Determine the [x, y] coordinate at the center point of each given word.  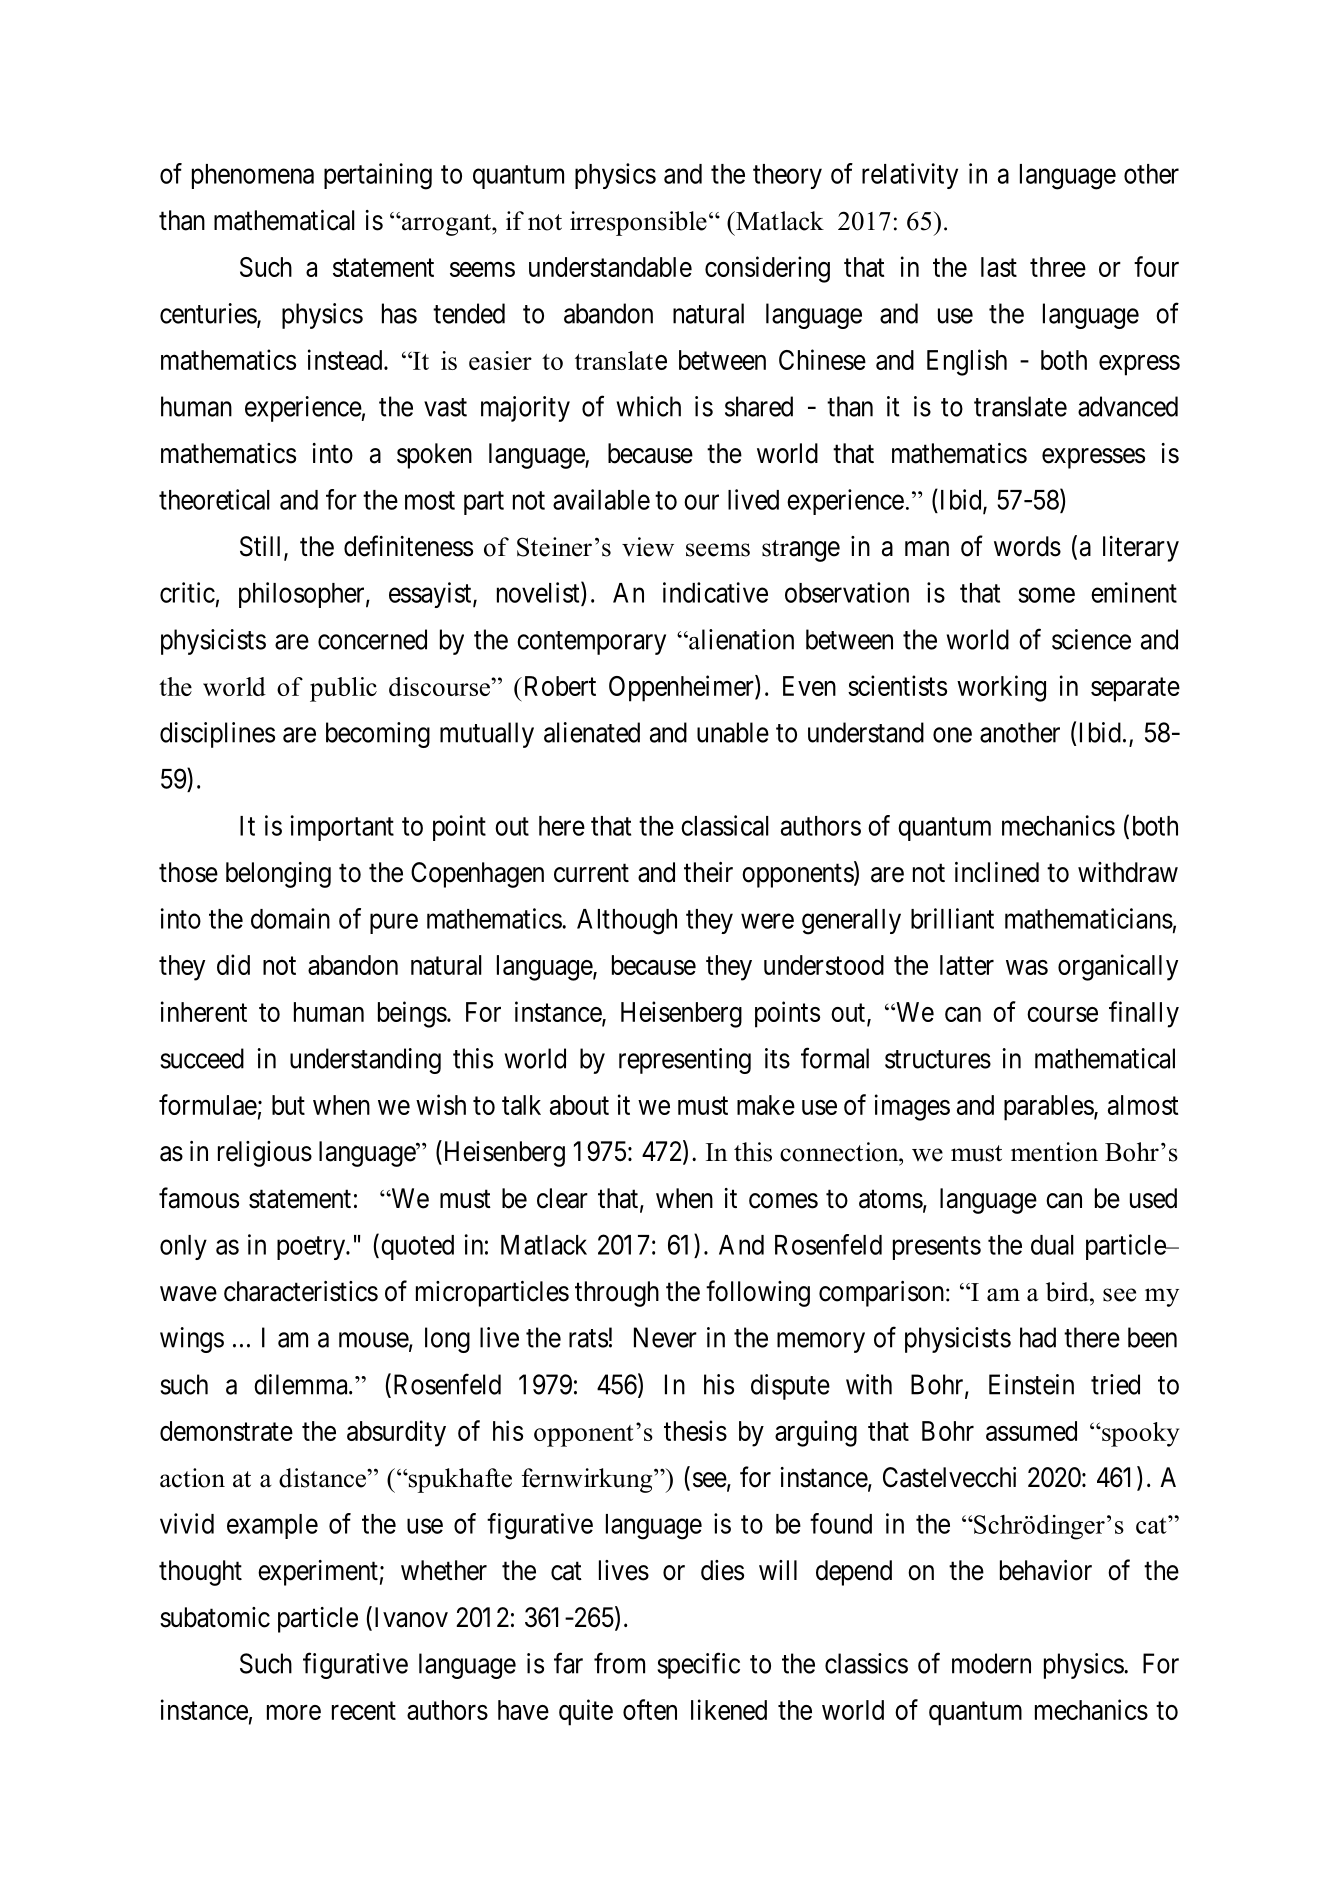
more [294, 1712]
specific [699, 1665]
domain [290, 918]
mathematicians [1089, 918]
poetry [312, 1248]
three [1058, 267]
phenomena [253, 176]
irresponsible [638, 223]
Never [665, 1337]
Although [627, 922]
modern [991, 1663]
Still [262, 547]
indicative [715, 592]
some [1046, 595]
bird [1068, 1292]
